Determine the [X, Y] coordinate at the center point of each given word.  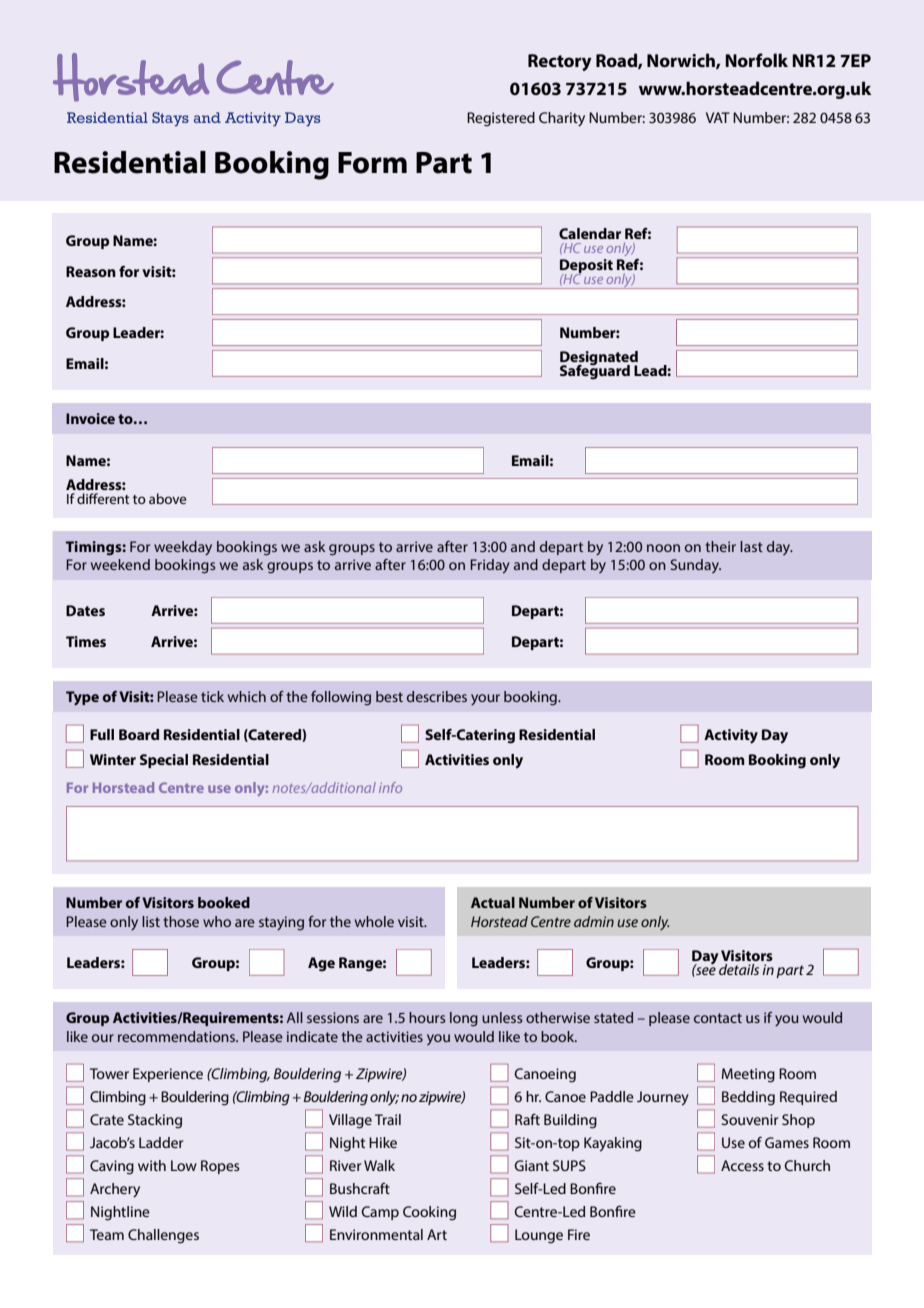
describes [437, 696]
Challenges [163, 1236]
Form [372, 163]
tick [212, 696]
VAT [718, 117]
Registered [501, 119]
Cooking [429, 1213]
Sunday [695, 566]
